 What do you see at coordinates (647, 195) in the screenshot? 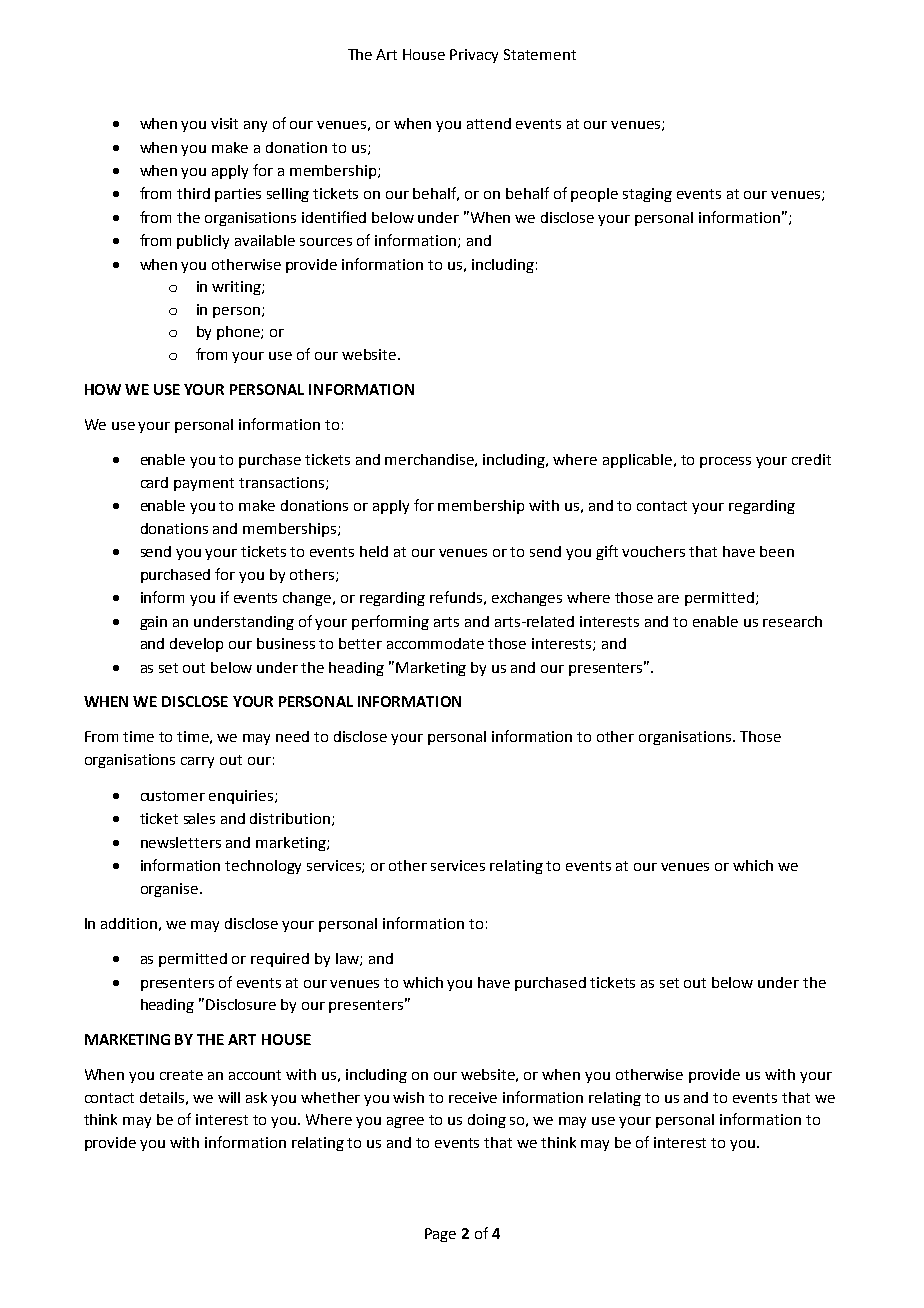
I see `staging` at bounding box center [647, 195].
